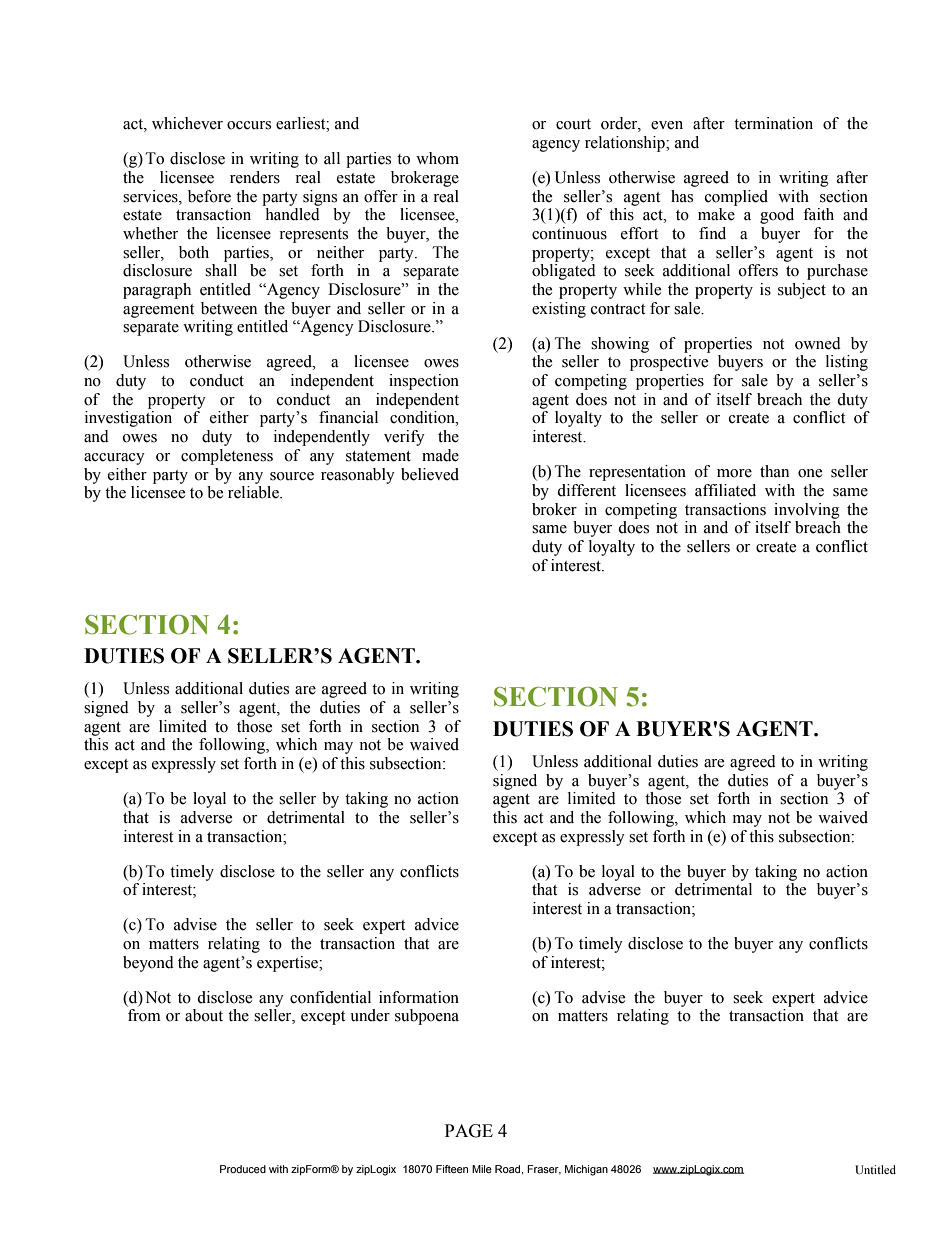  What do you see at coordinates (437, 158) in the screenshot?
I see `whom` at bounding box center [437, 158].
